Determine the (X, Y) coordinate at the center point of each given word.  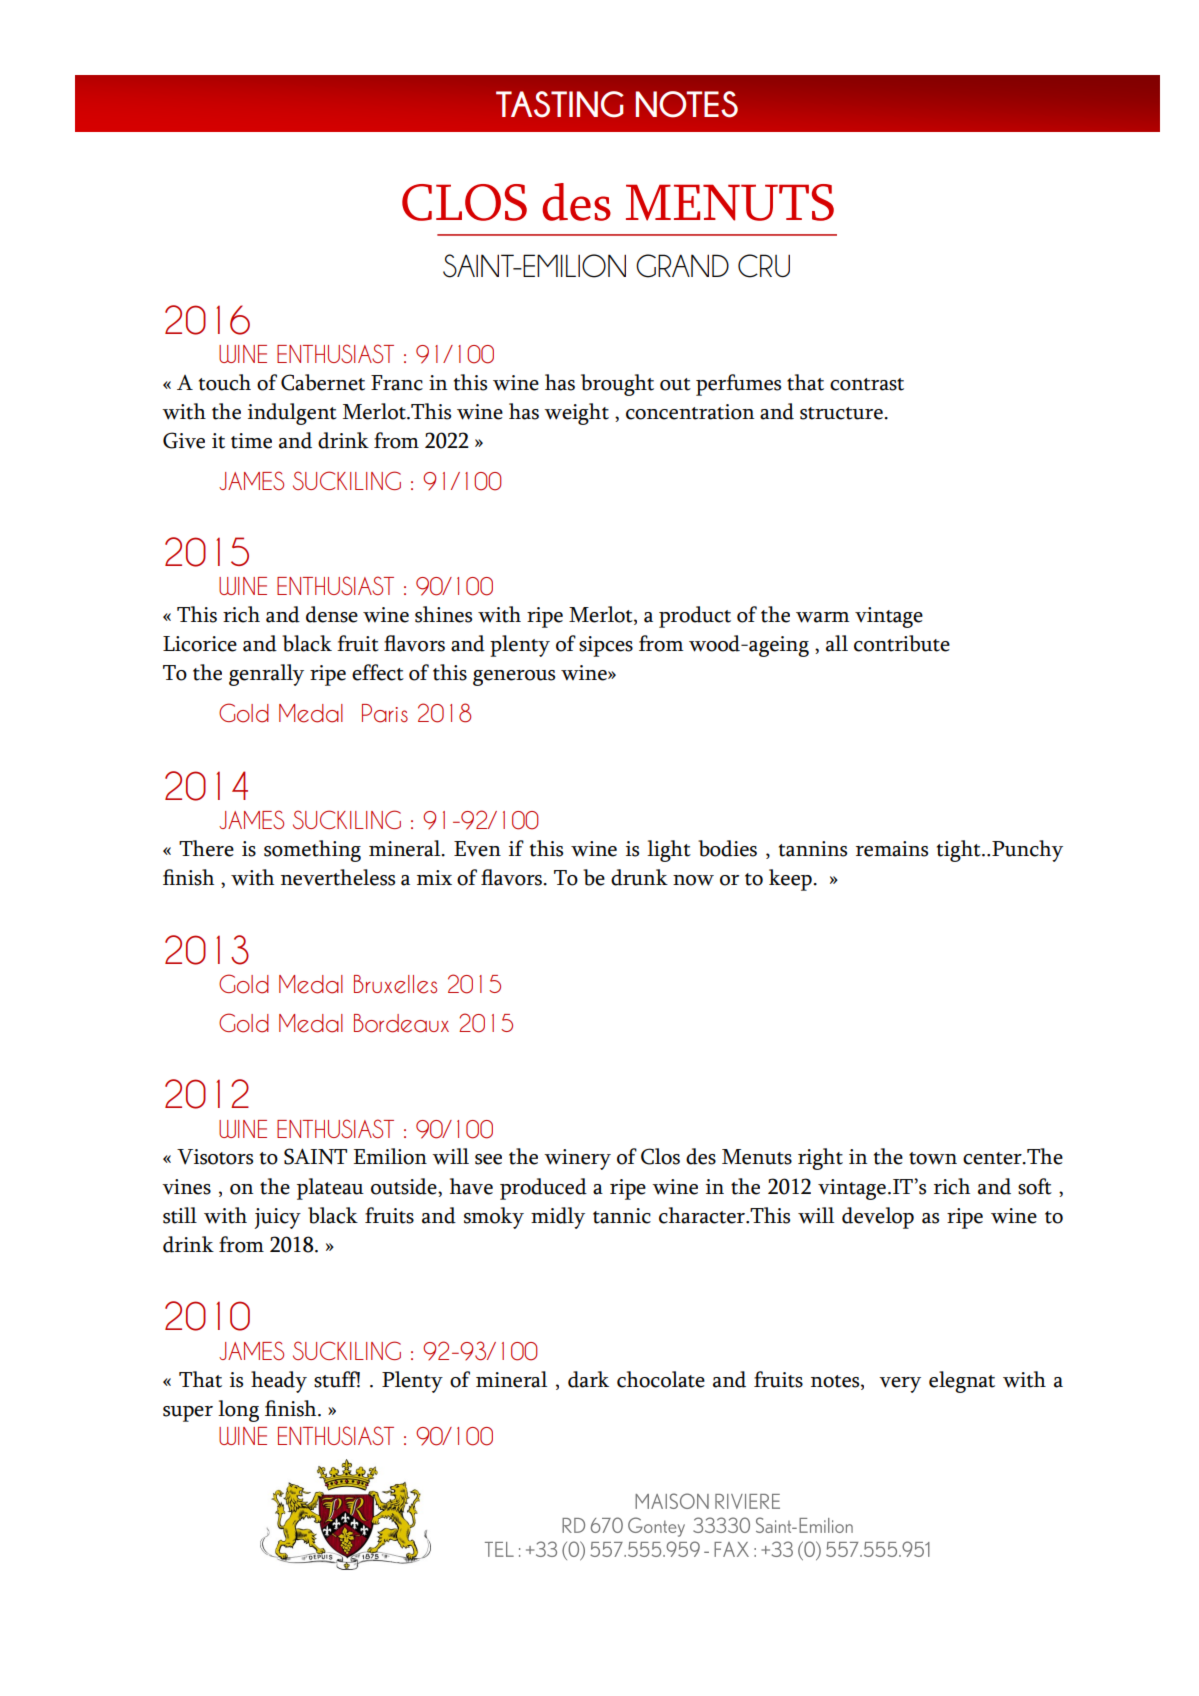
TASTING (560, 104)
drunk (639, 877)
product (695, 617)
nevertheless (338, 877)
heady (279, 1382)
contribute (902, 643)
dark (588, 1379)
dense (332, 614)
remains (892, 849)
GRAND (682, 266)
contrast (867, 384)
